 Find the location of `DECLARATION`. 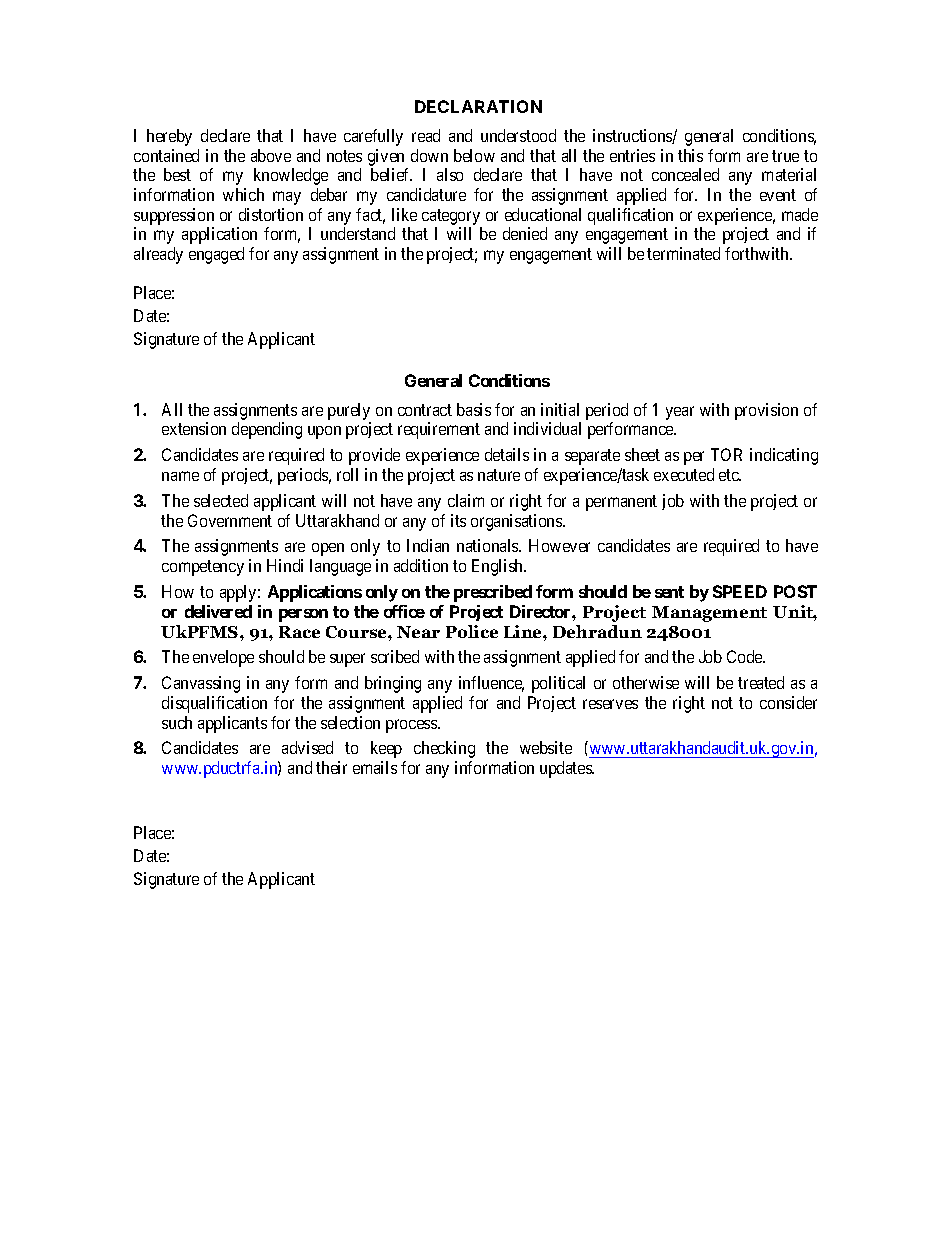

DECLARATION is located at coordinates (478, 106).
